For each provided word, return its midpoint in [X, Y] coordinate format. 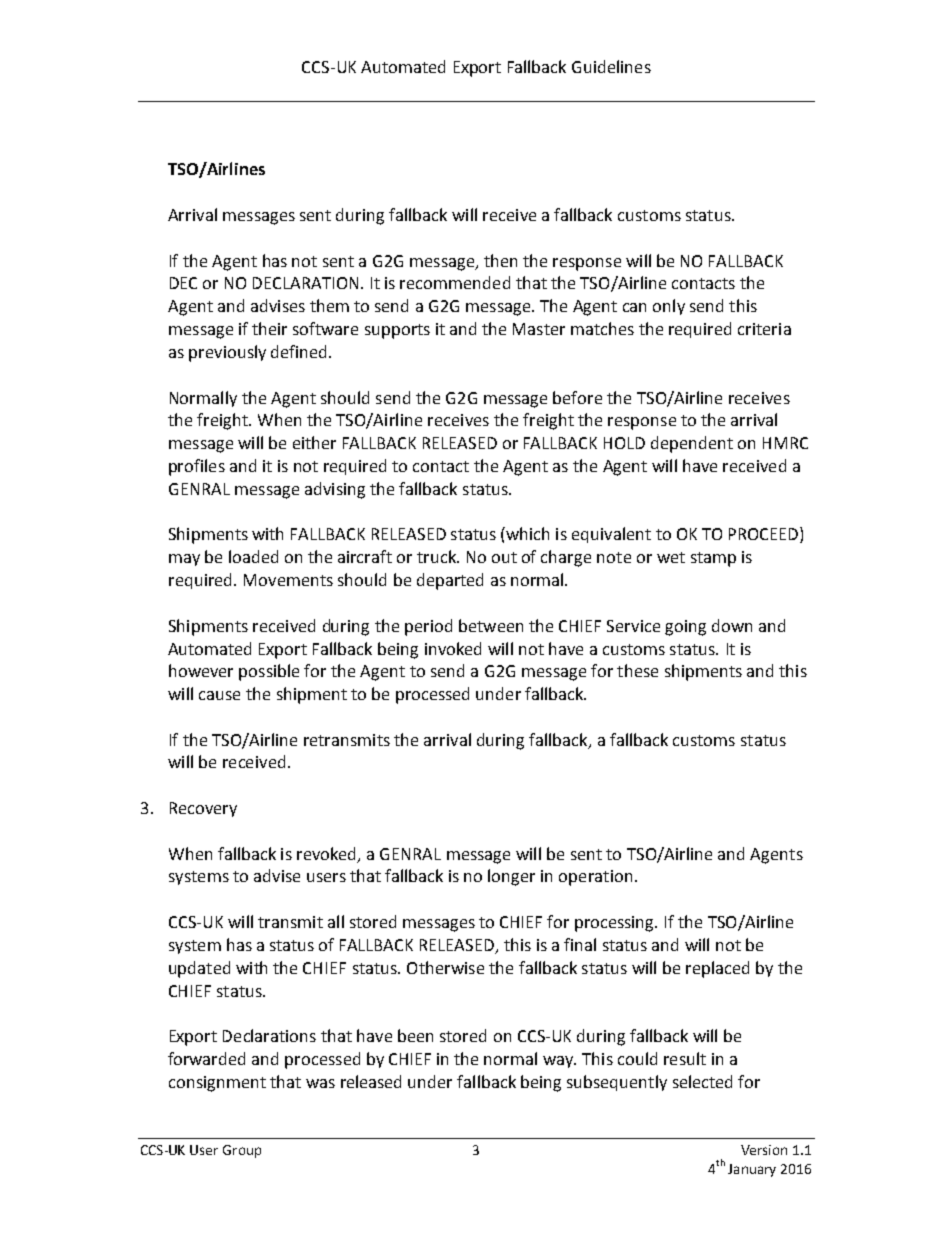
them [329, 305]
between [491, 625]
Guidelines [611, 66]
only [669, 307]
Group [242, 1151]
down [732, 625]
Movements [288, 580]
